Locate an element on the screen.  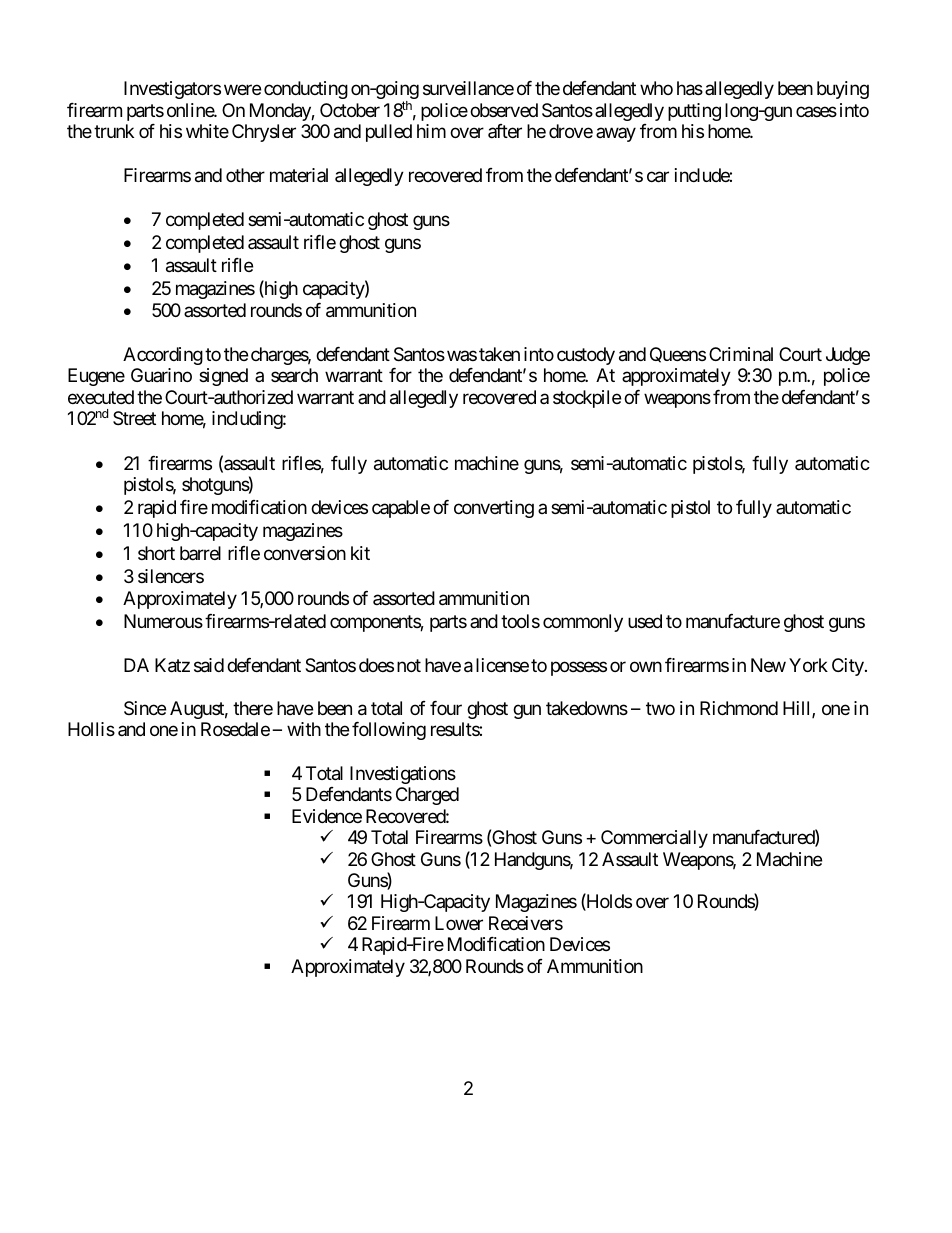
taken is located at coordinates (499, 354).
